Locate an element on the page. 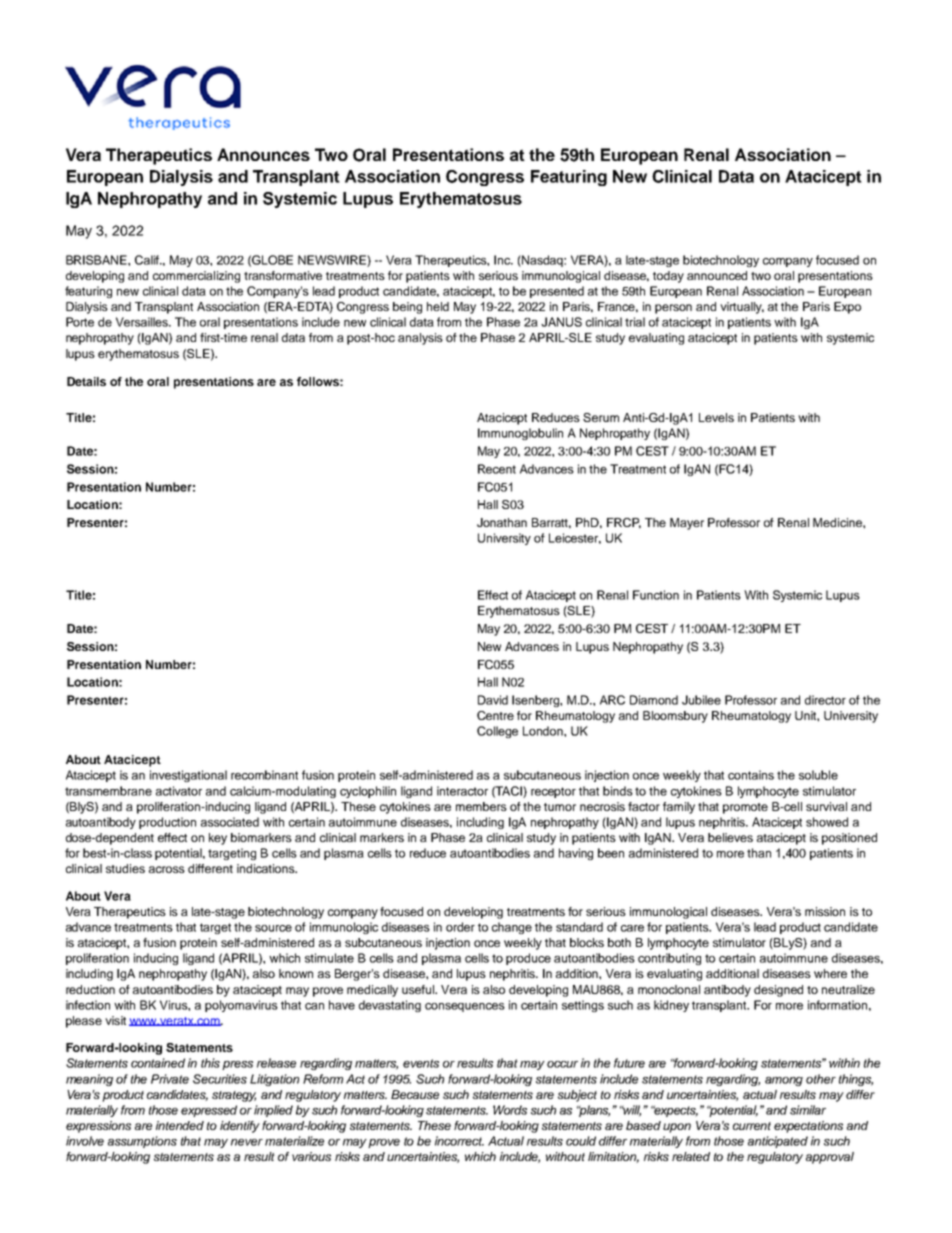 The width and height of the document is (952, 1233). David is located at coordinates (493, 700).
